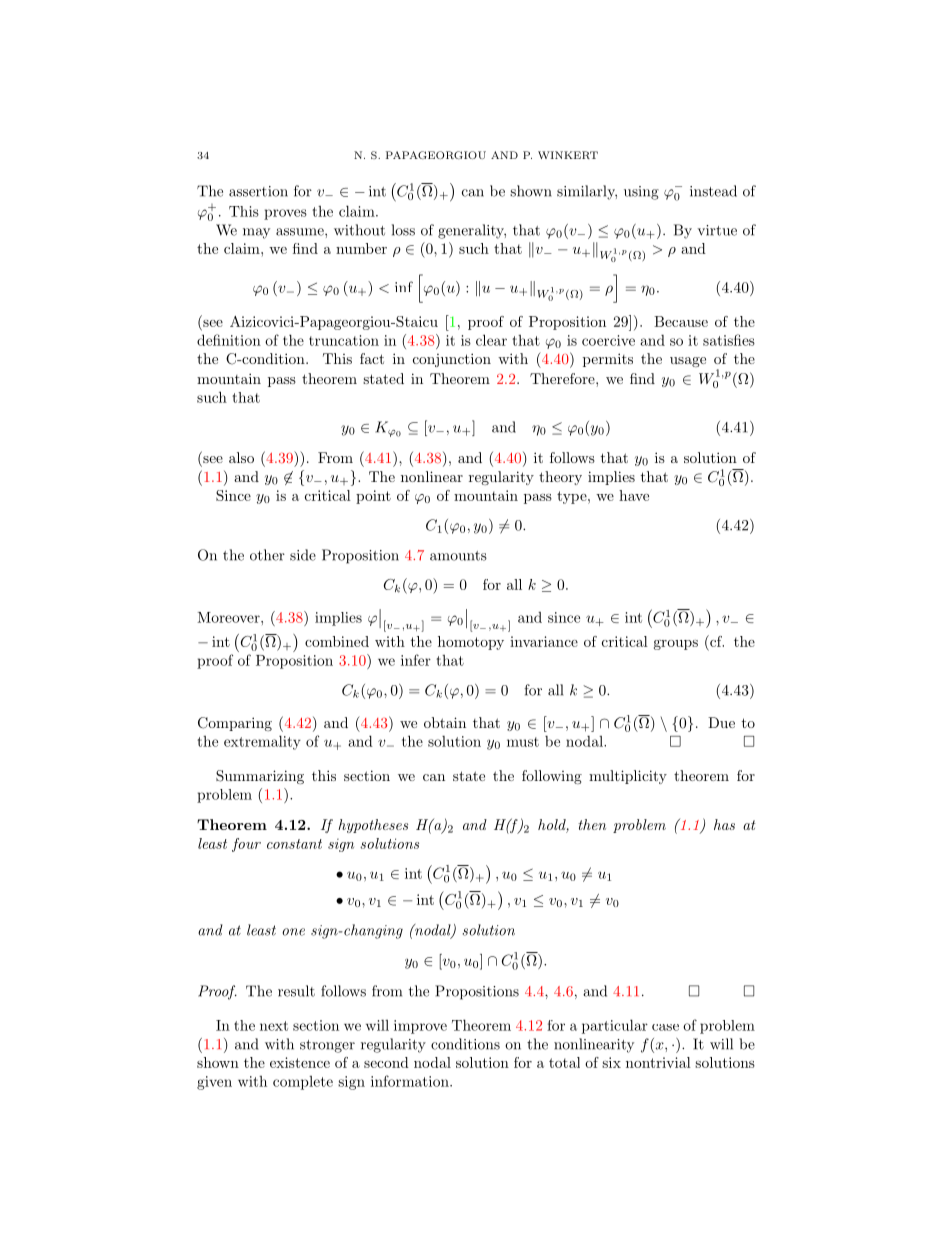 This screenshot has width=952, height=1233. What do you see at coordinates (300, 1062) in the screenshot?
I see `existence` at bounding box center [300, 1062].
